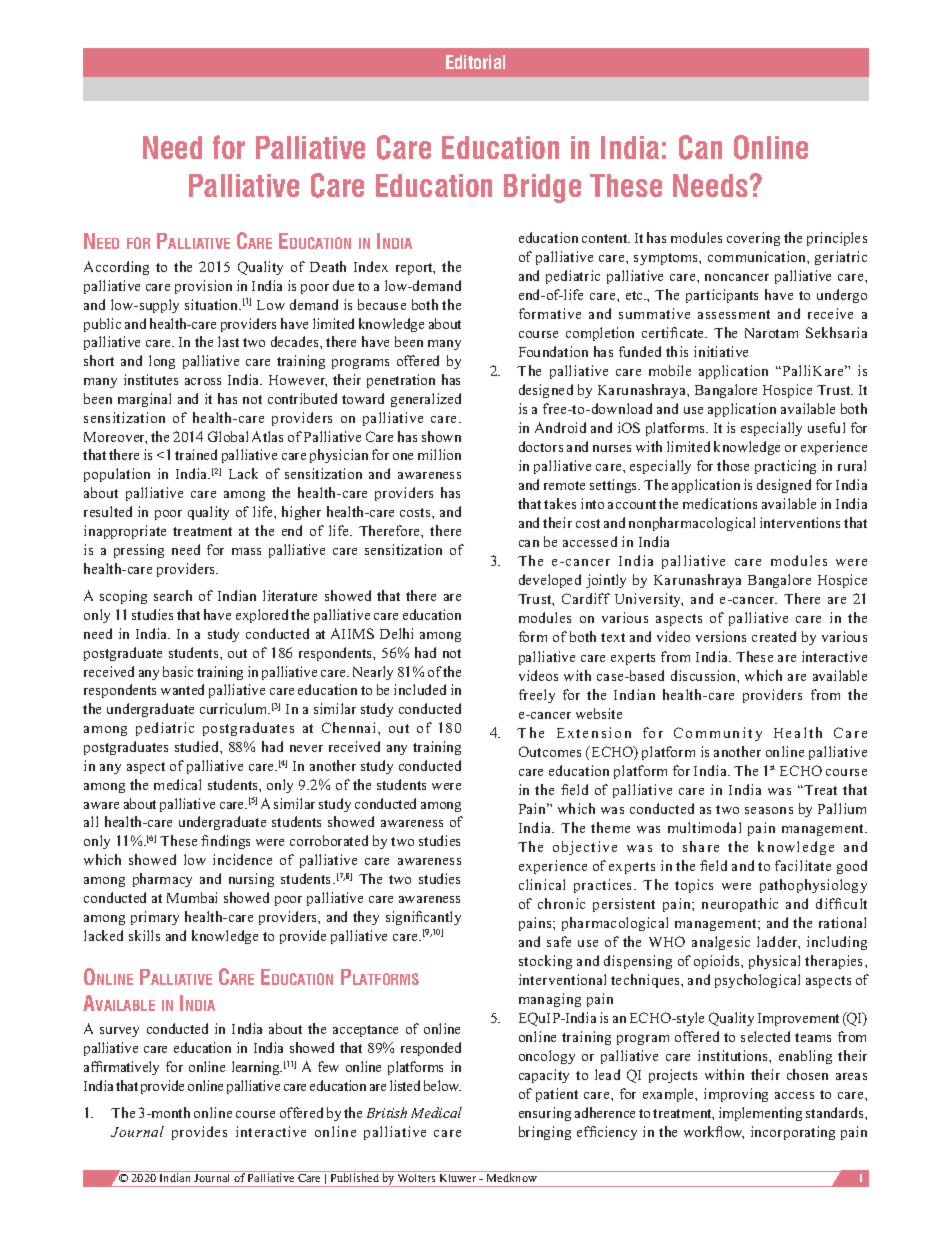 This document has height=1233, width=952. Describe the element at coordinates (734, 314) in the document. I see `assessment` at that location.
